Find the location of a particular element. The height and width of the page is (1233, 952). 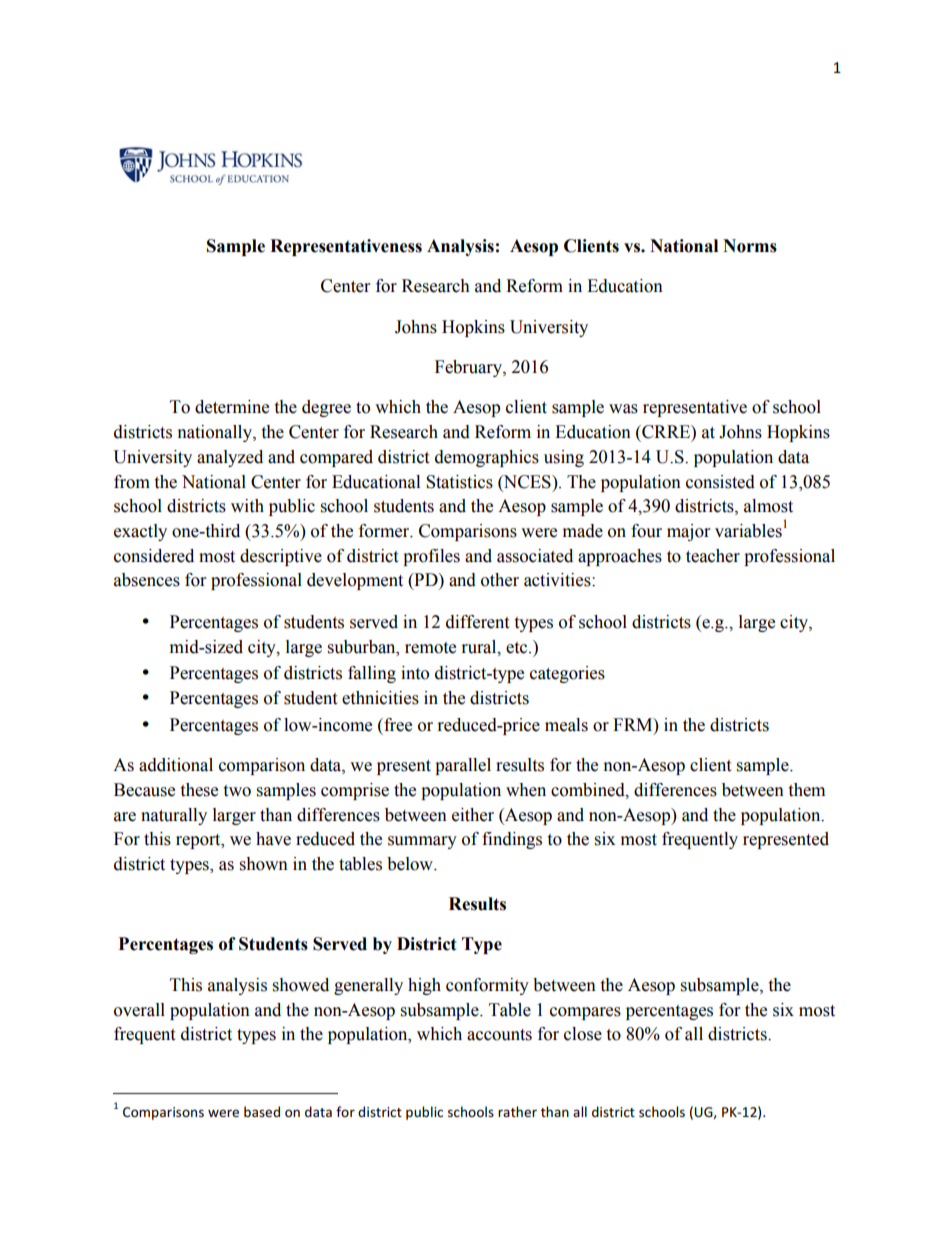

February is located at coordinates (469, 368).
